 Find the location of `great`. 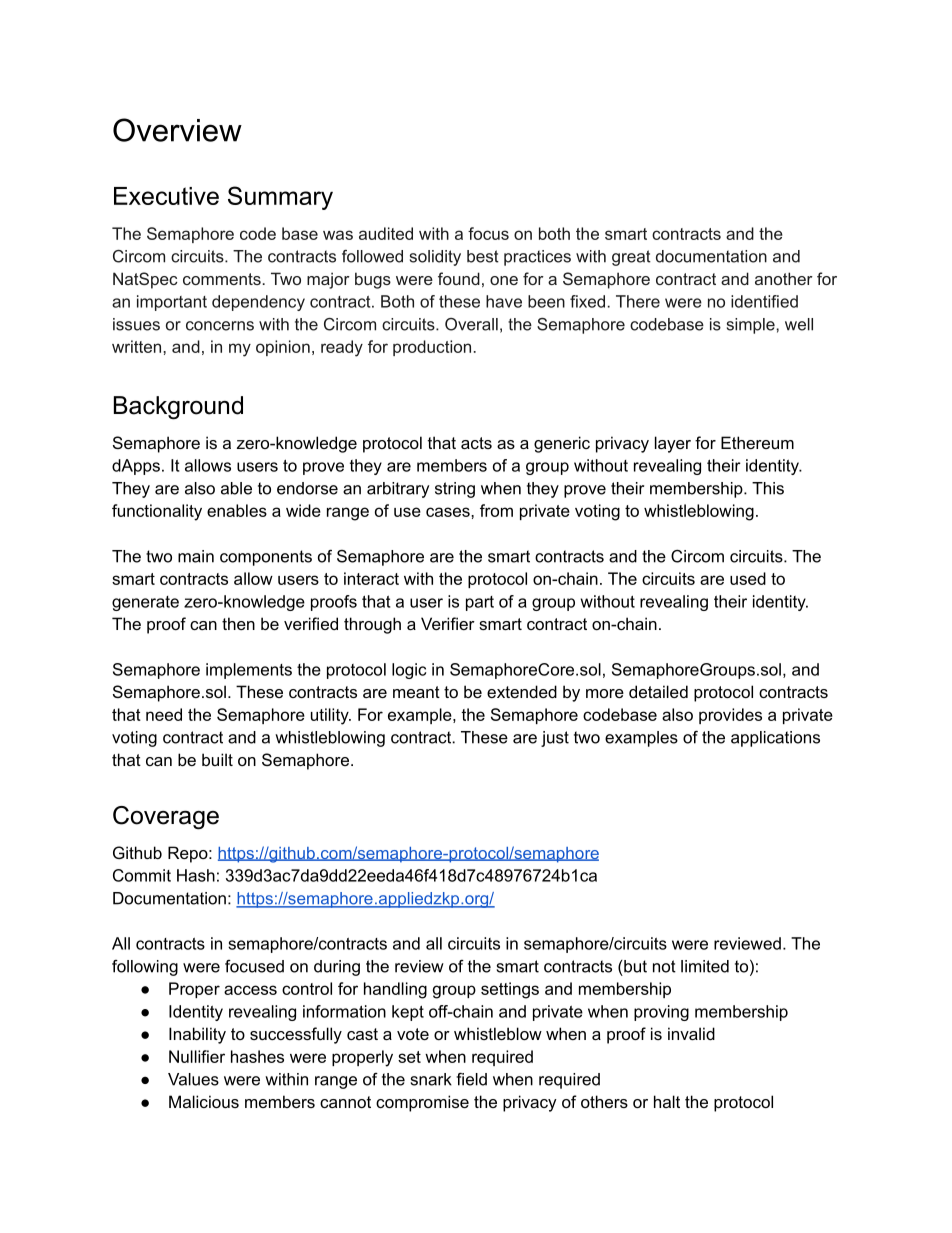

great is located at coordinates (631, 258).
